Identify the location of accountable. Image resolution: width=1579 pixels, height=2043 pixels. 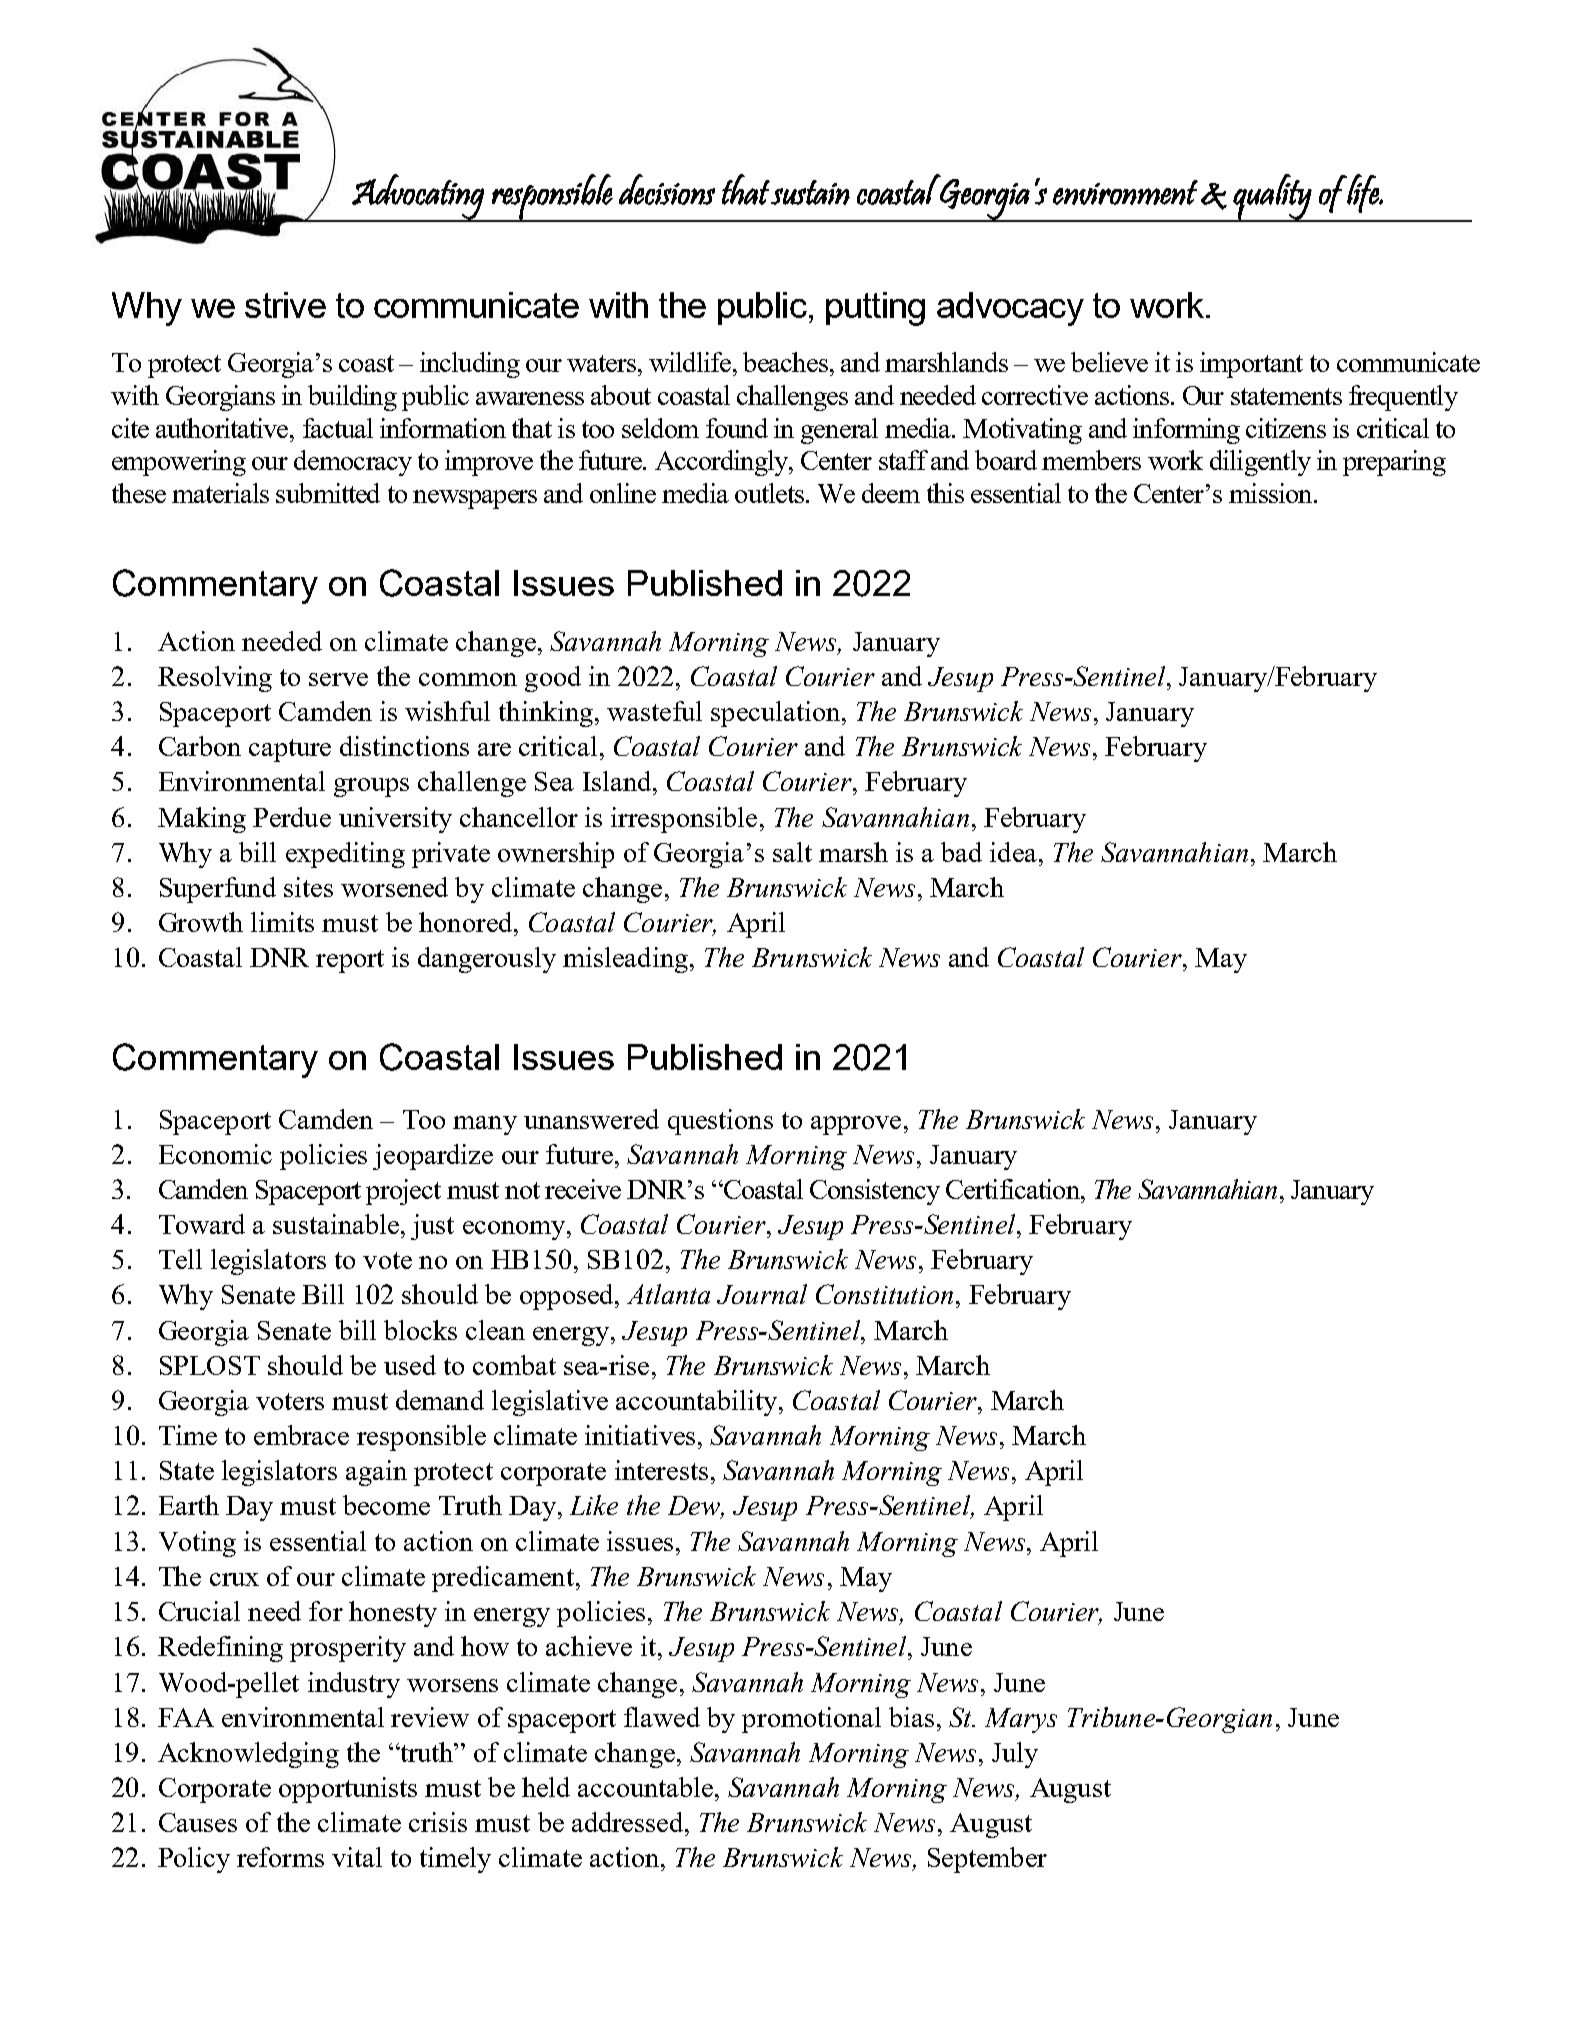
(645, 1787).
